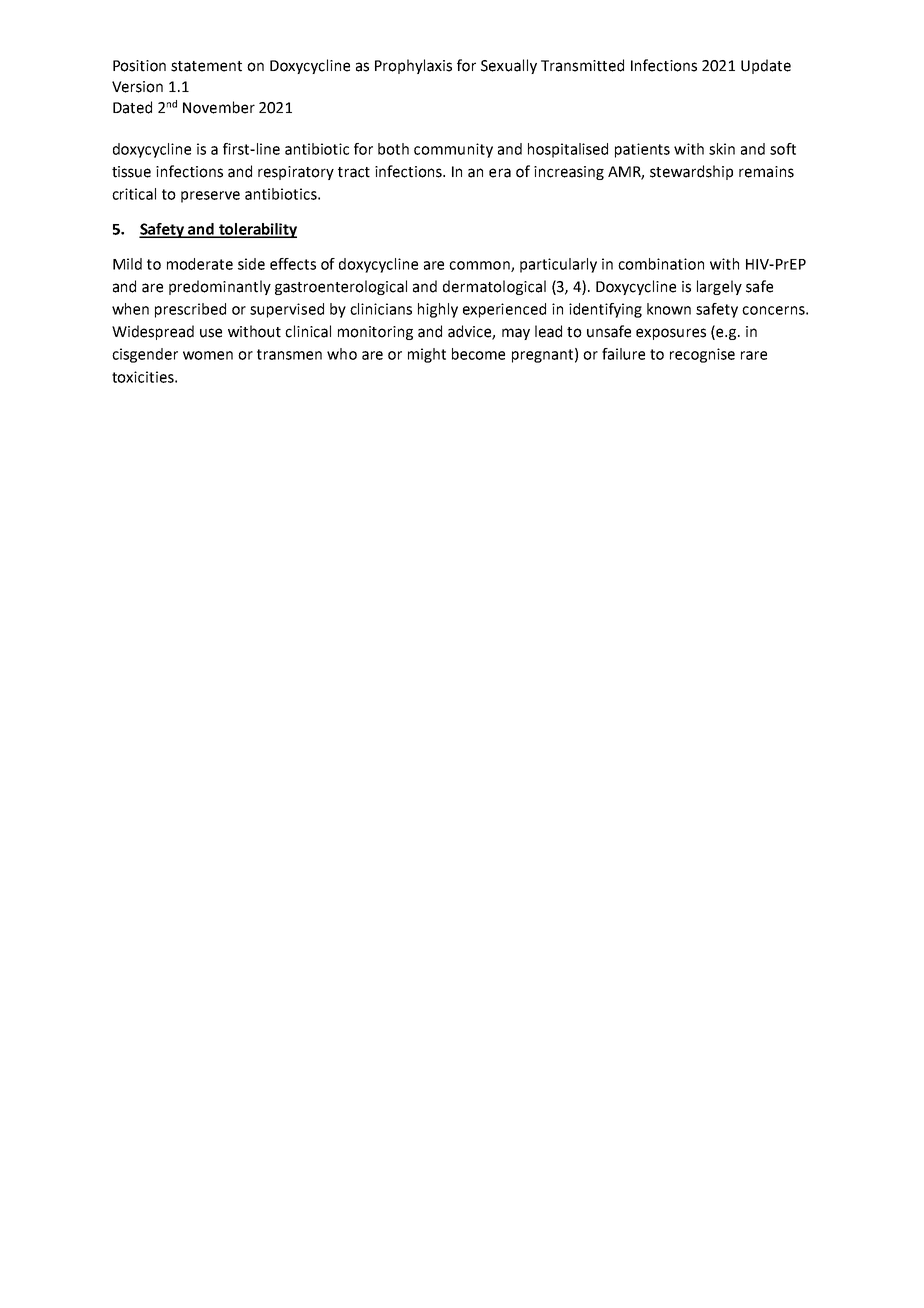 Image resolution: width=924 pixels, height=1308 pixels. I want to click on recognise, so click(702, 355).
